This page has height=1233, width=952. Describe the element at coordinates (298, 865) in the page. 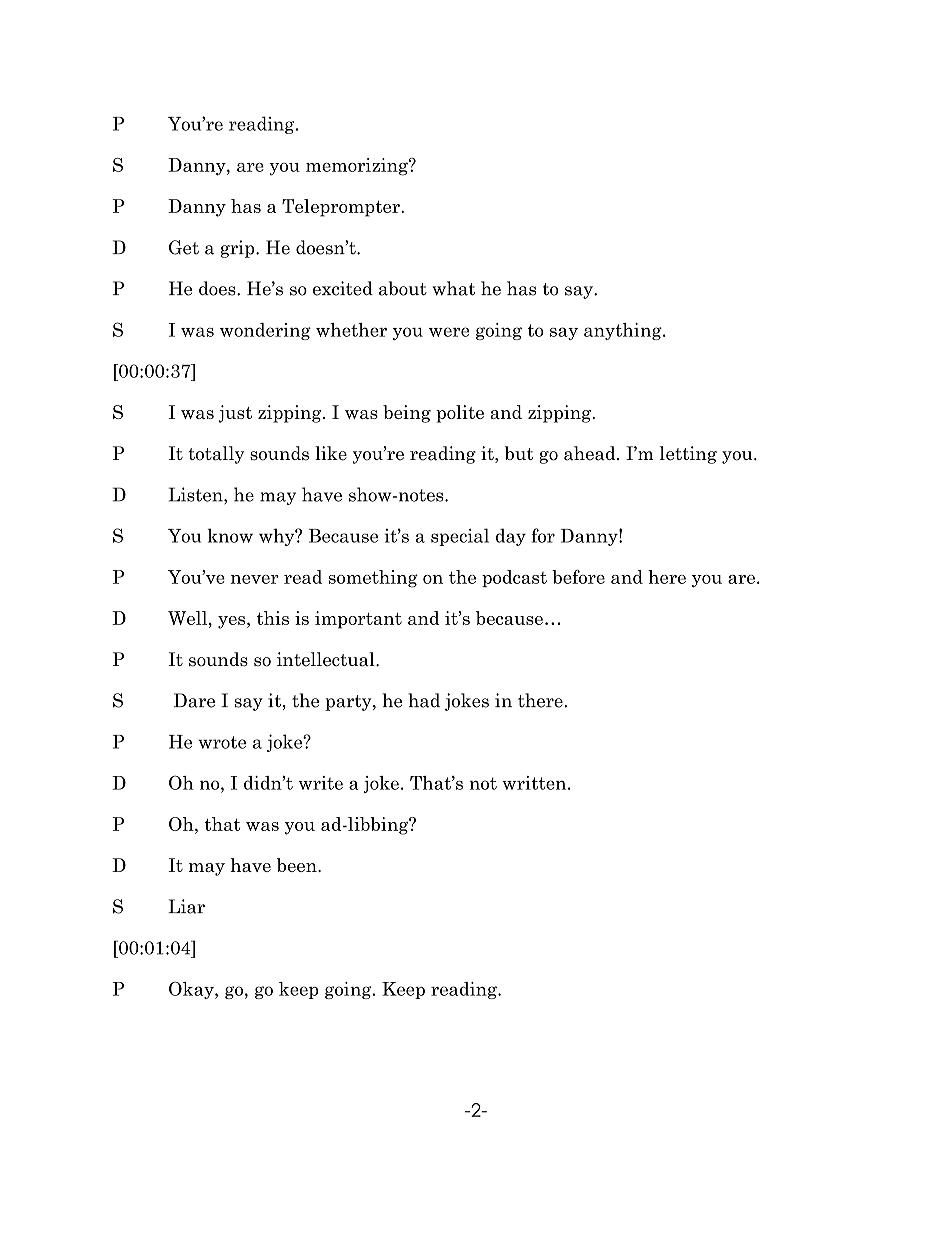

I see `been` at that location.
